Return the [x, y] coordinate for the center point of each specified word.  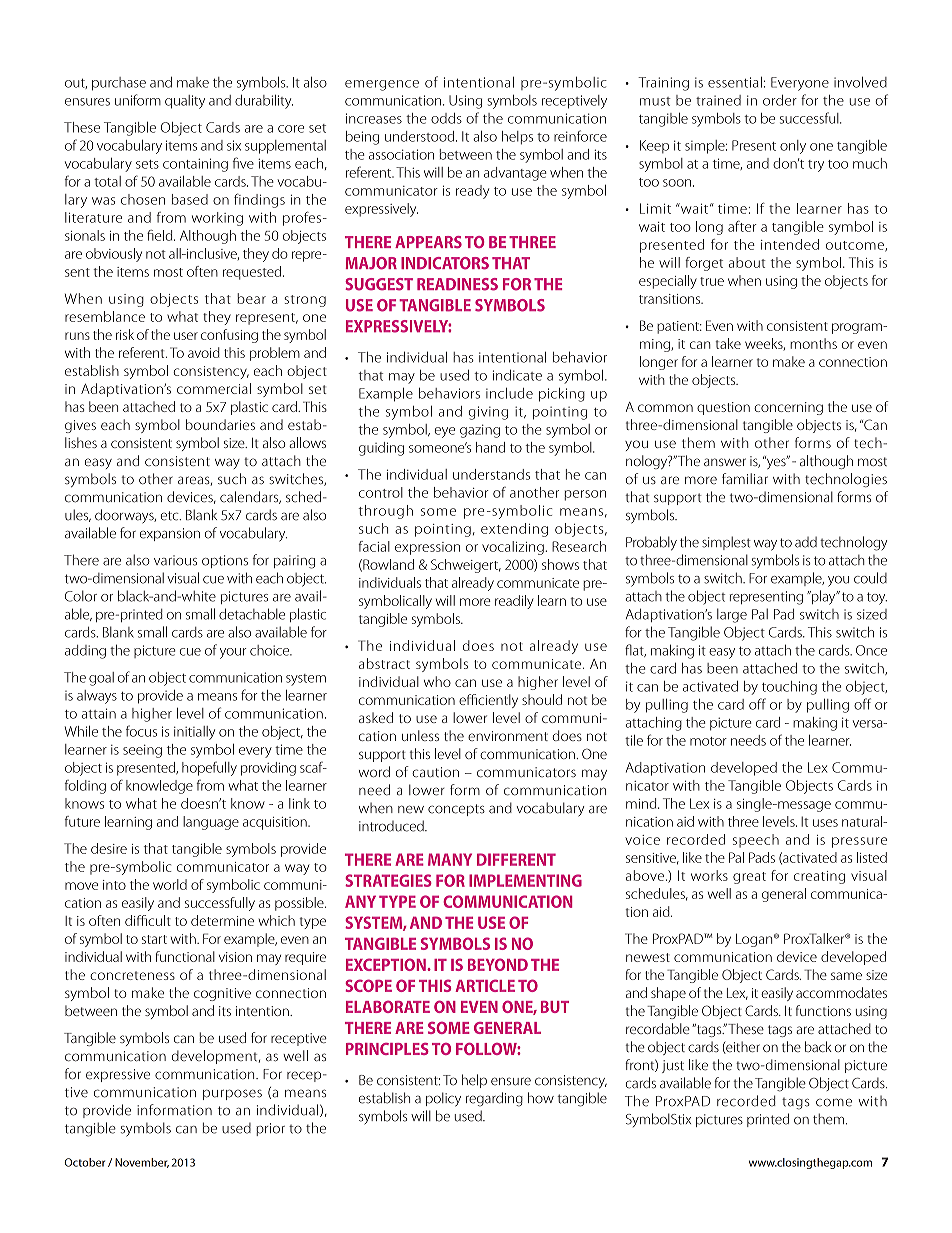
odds [446, 118]
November [142, 1163]
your [233, 653]
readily [514, 602]
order [780, 100]
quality [185, 102]
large [732, 615]
